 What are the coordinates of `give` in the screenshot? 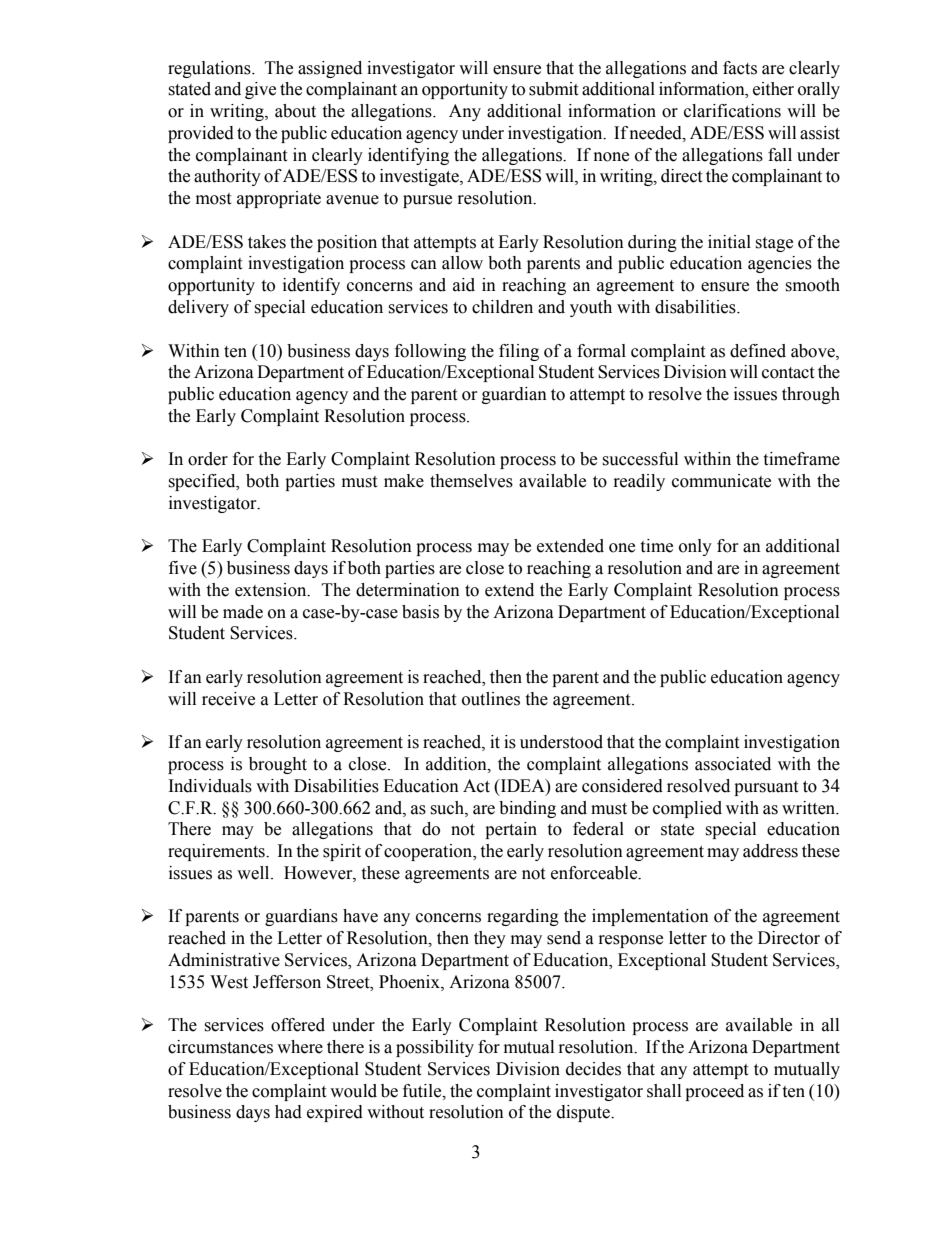 It's located at (260, 90).
